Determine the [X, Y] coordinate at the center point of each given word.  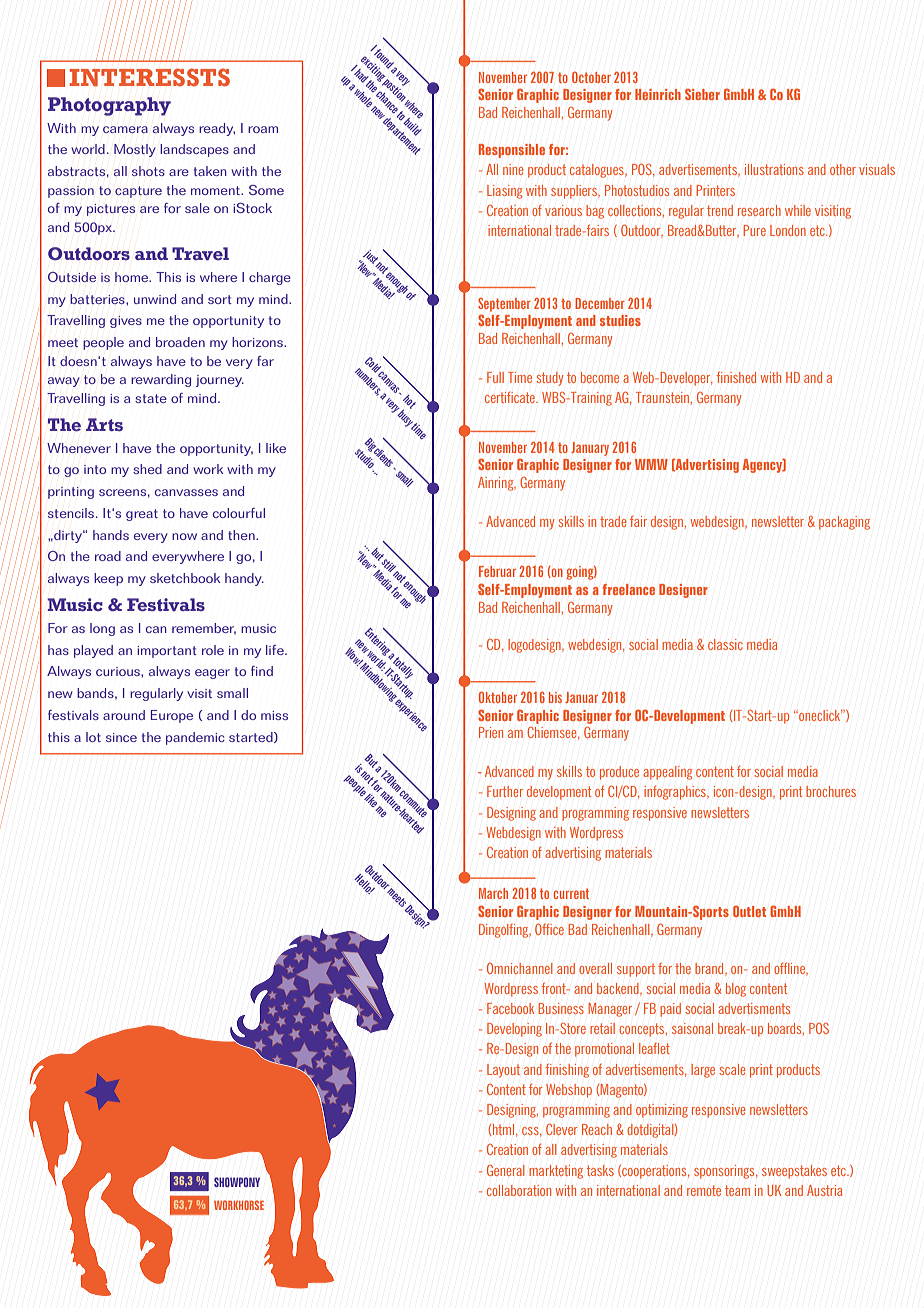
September [504, 305]
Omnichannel [520, 968]
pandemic [195, 738]
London [788, 230]
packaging [844, 523]
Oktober [498, 697]
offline [791, 969]
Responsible [512, 151]
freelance [629, 589]
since [121, 737]
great [142, 515]
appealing [667, 773]
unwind [155, 299]
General [506, 1170]
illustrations [774, 169]
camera [125, 129]
